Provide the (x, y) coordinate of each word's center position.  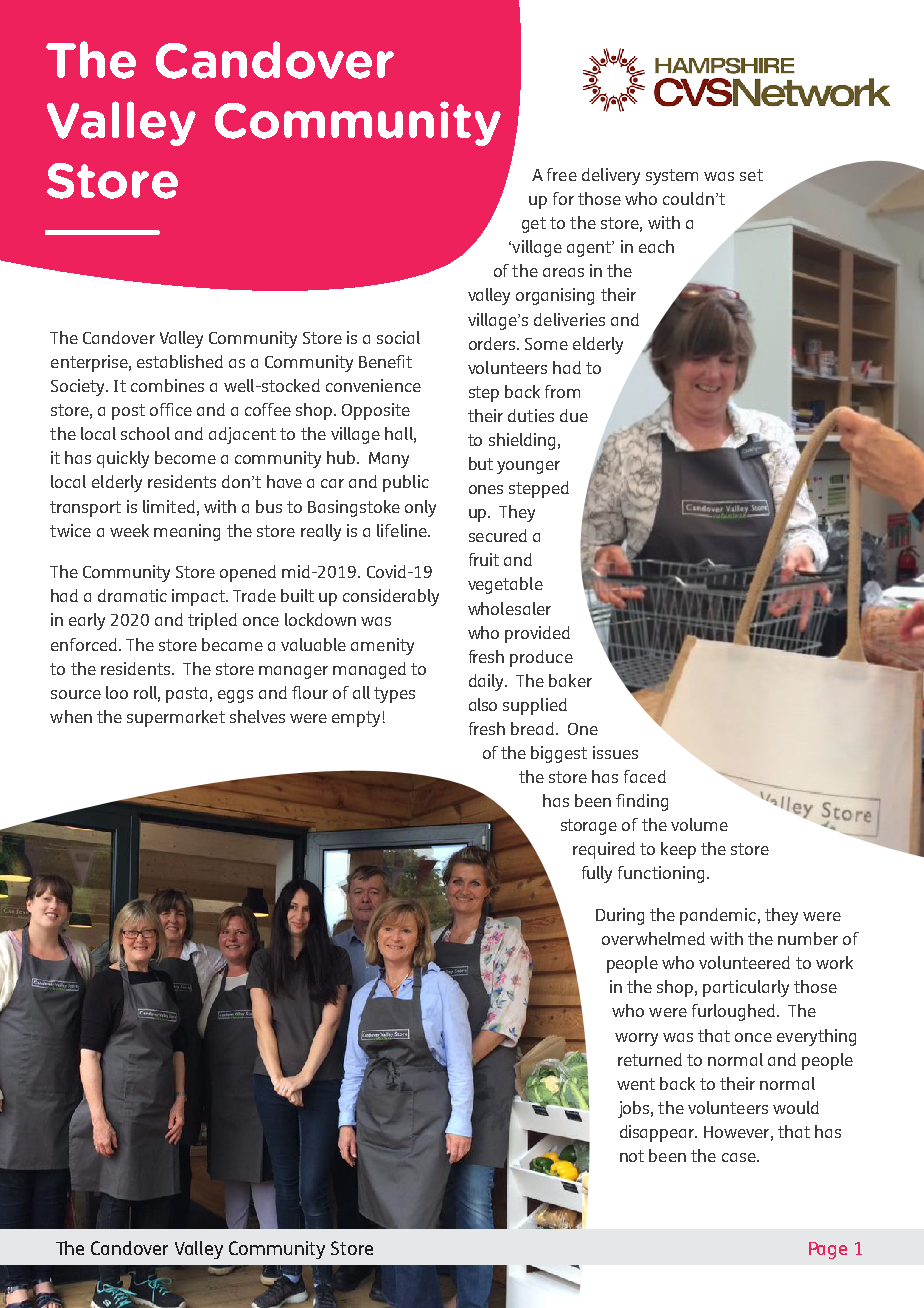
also (483, 704)
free (562, 174)
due (574, 415)
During (620, 916)
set (751, 175)
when (71, 716)
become (185, 457)
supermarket (176, 718)
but (481, 463)
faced (645, 776)
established (180, 361)
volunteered (744, 962)
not (632, 1156)
